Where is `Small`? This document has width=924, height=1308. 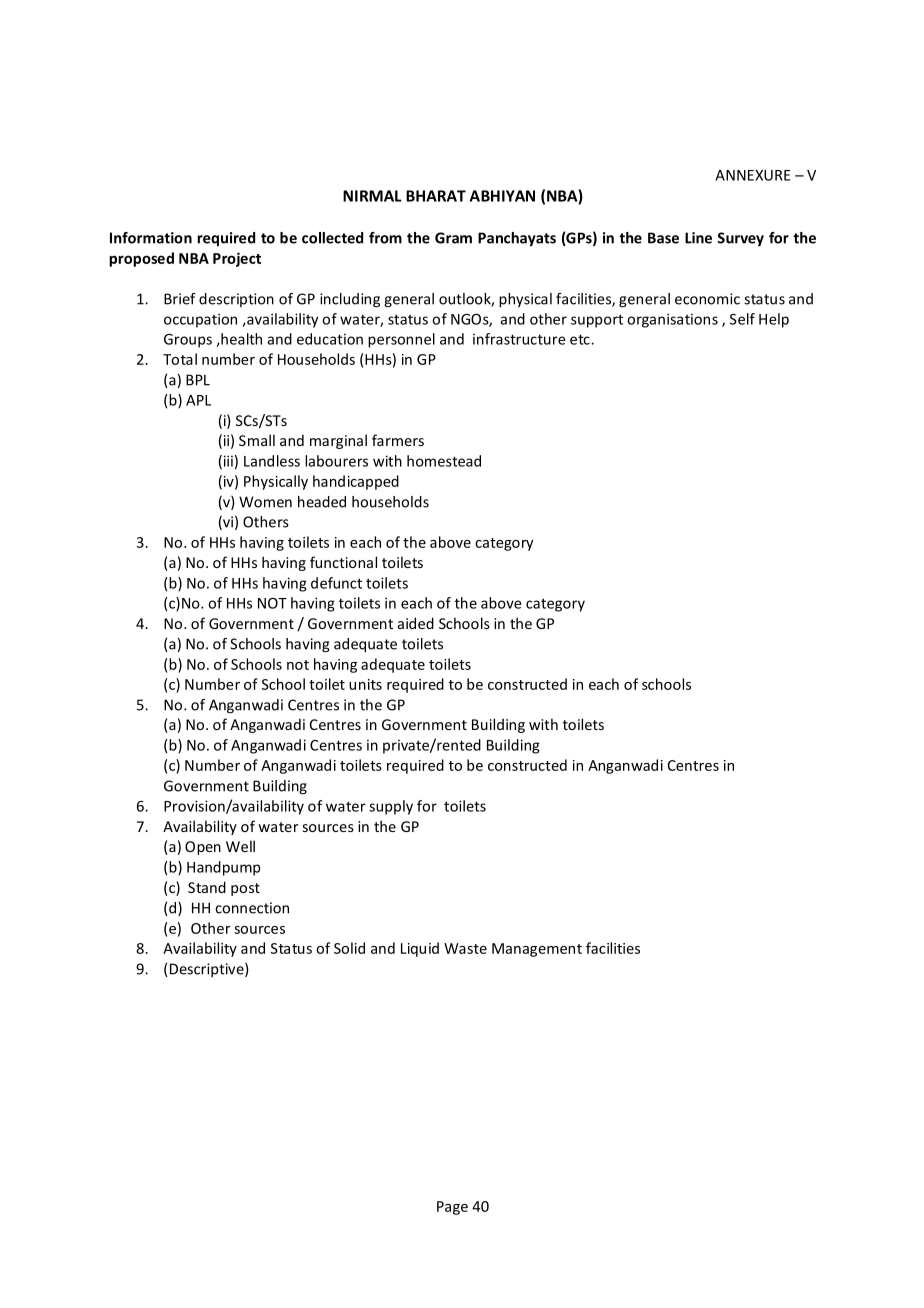
Small is located at coordinates (257, 440).
